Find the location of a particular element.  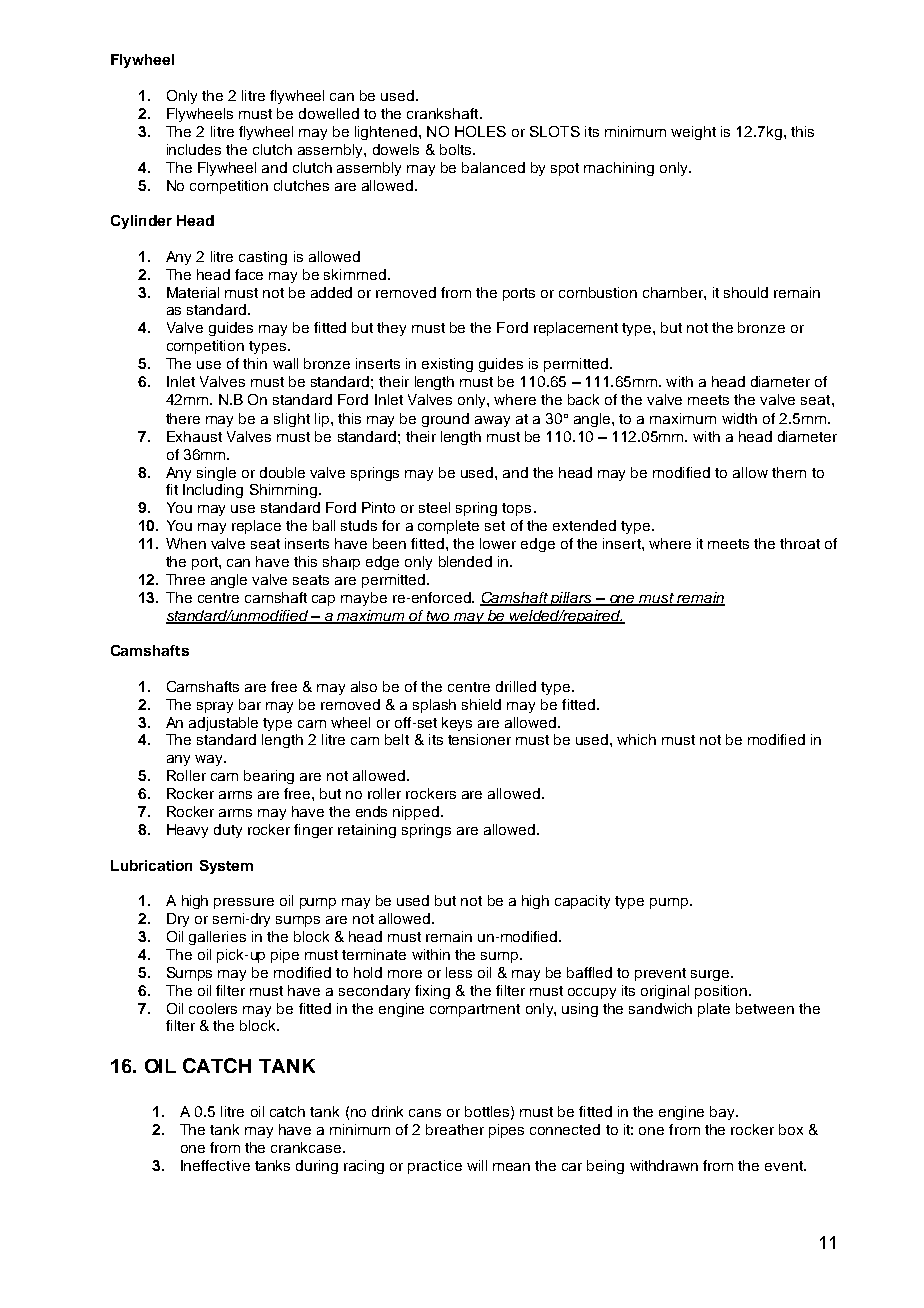

Three is located at coordinates (185, 579).
